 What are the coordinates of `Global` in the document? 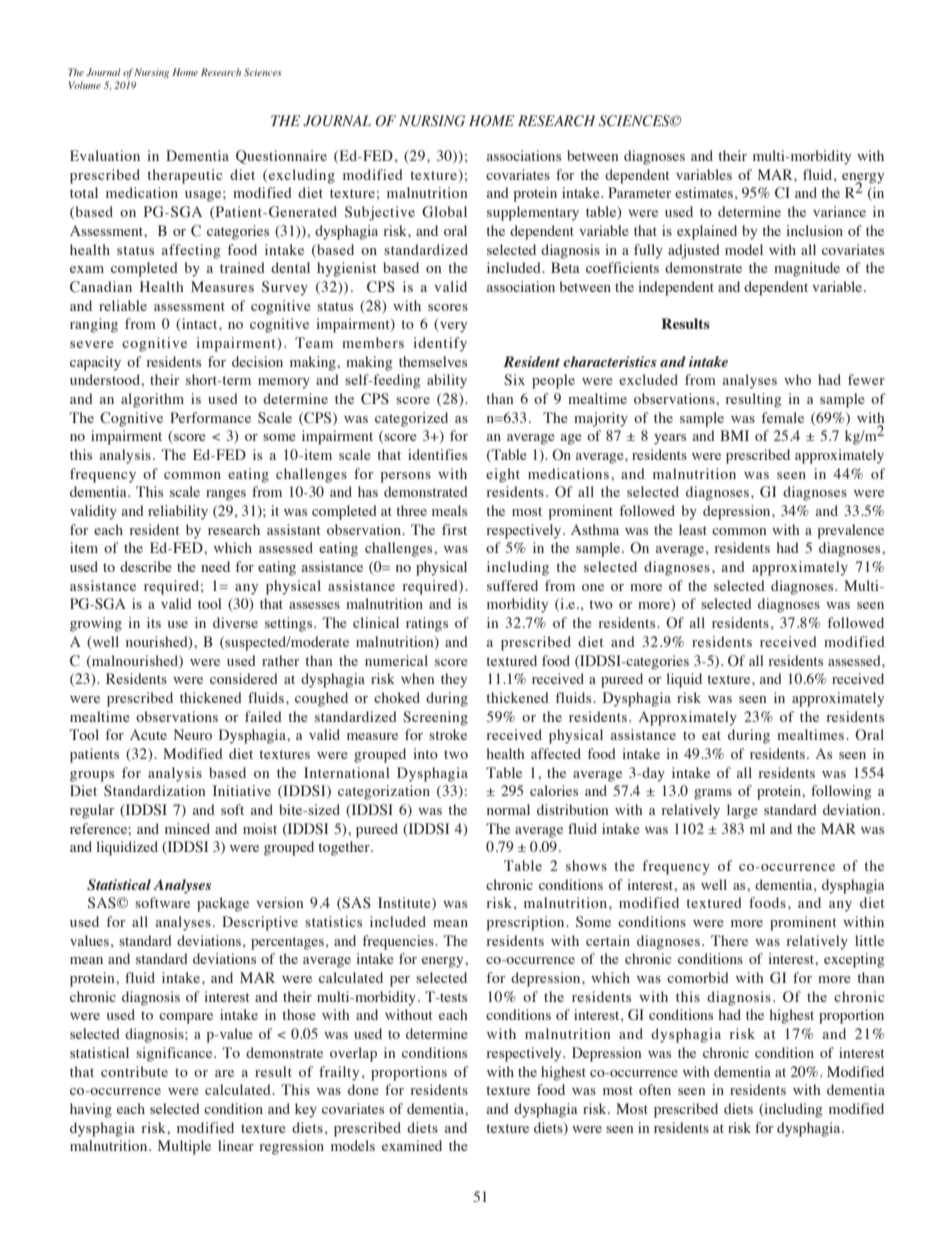 It's located at (444, 212).
